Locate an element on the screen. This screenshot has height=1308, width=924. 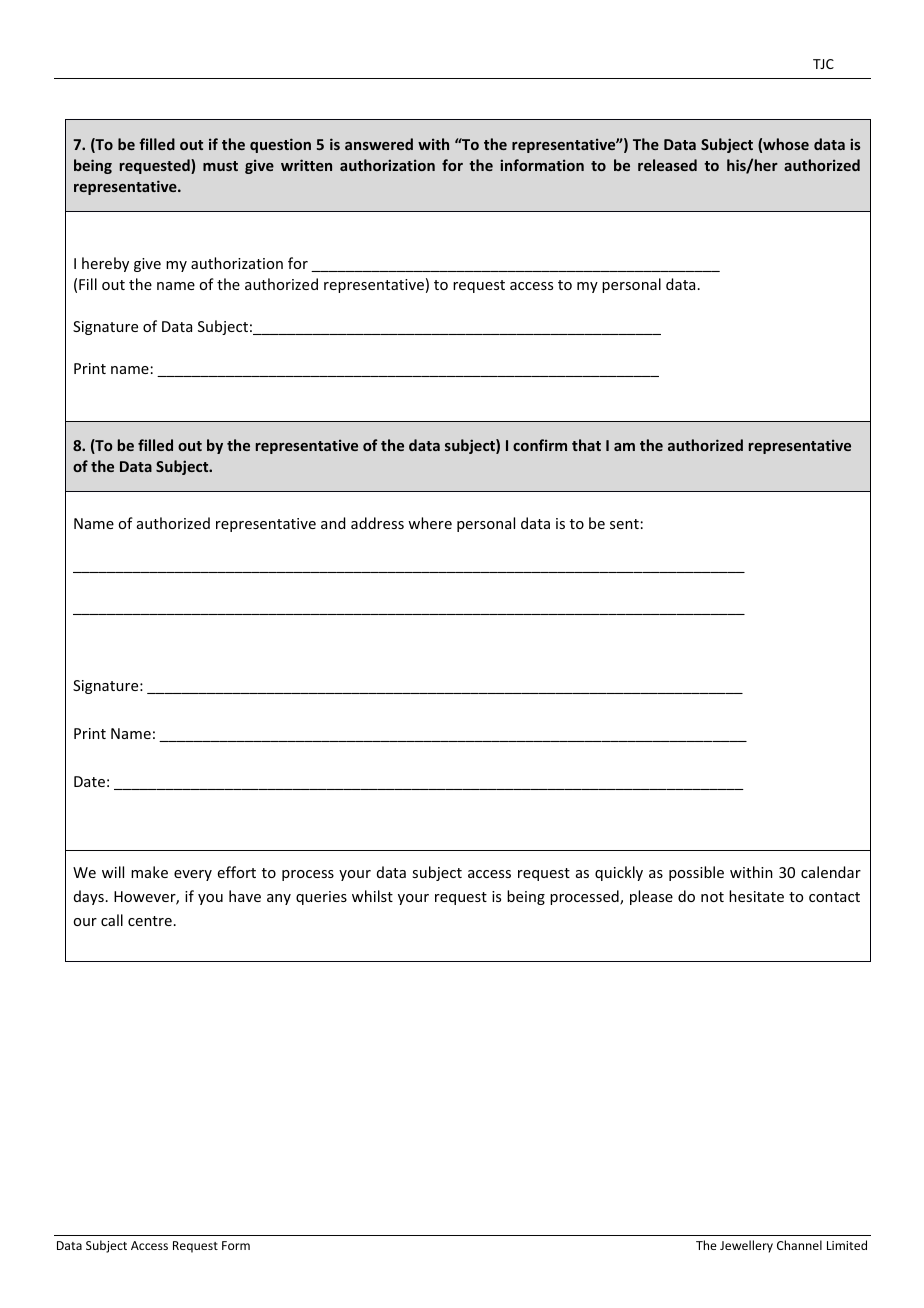
Jewellery is located at coordinates (746, 1246).
